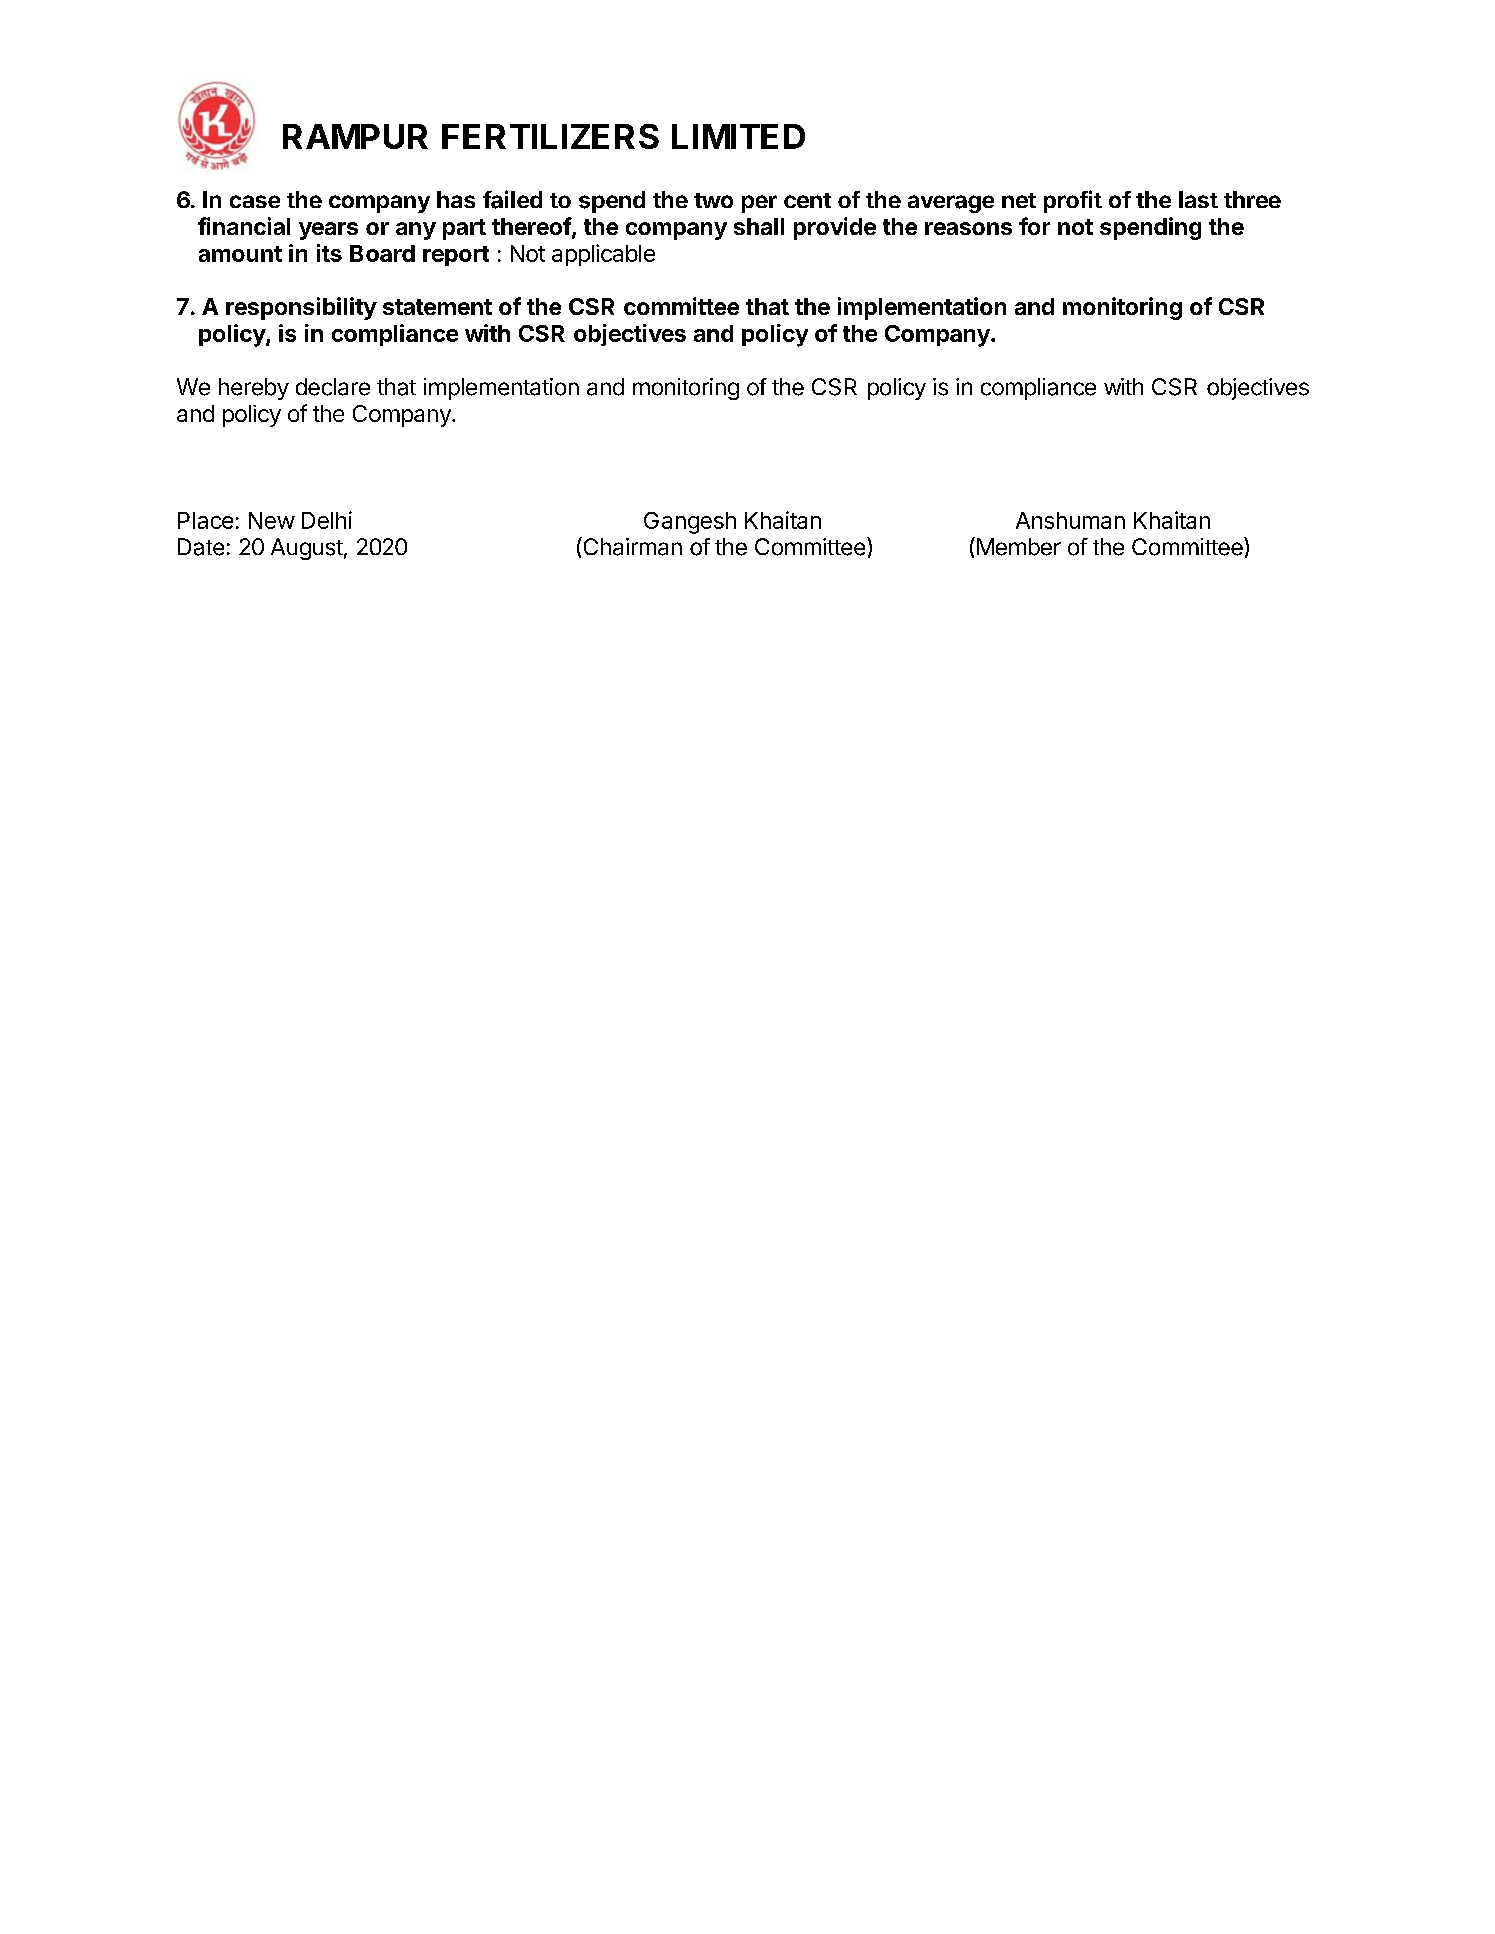 The height and width of the screenshot is (1934, 1495). Describe the element at coordinates (550, 136) in the screenshot. I see `FERTILIZERS` at that location.
